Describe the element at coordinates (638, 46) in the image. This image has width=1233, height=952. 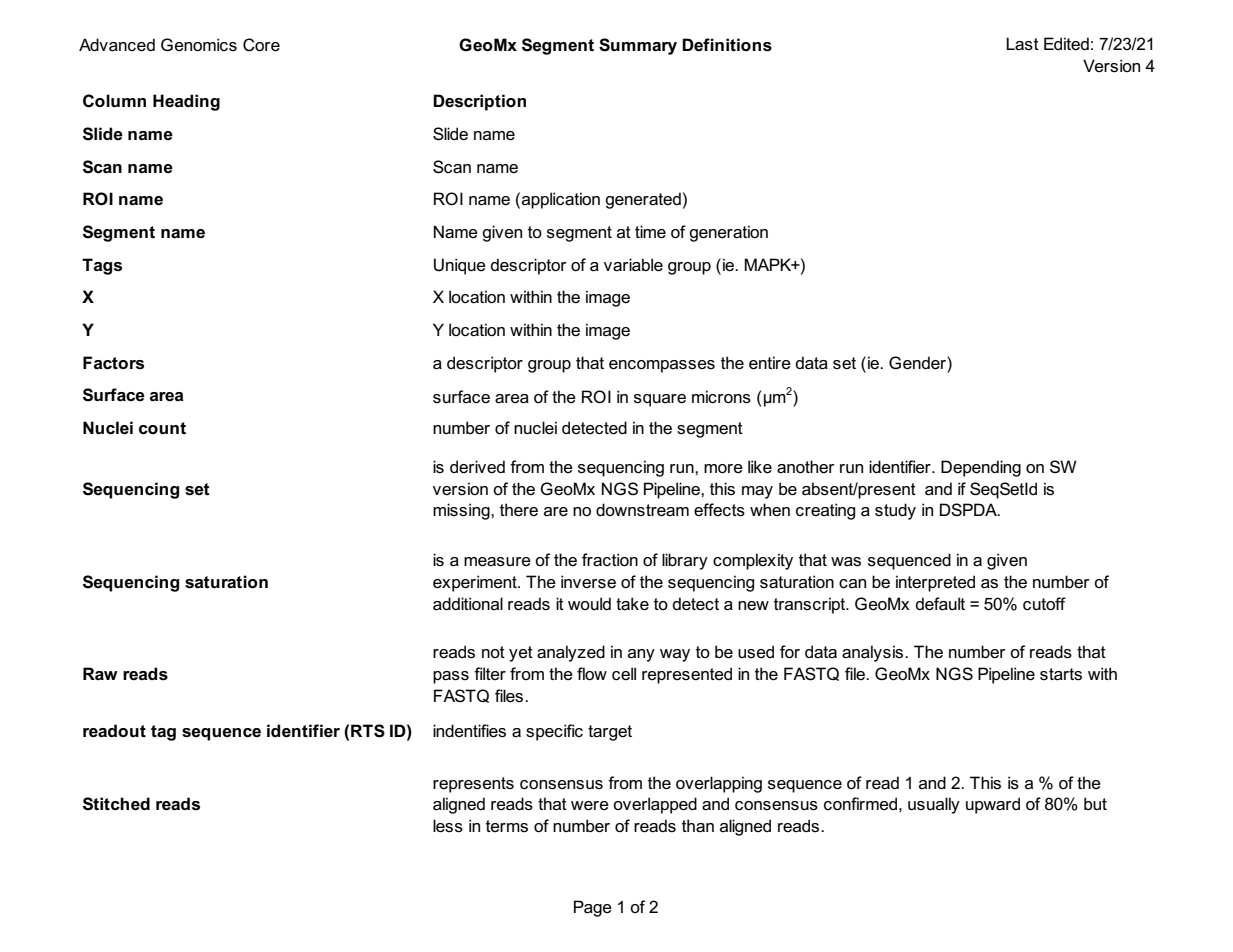
I see `Summary` at that location.
